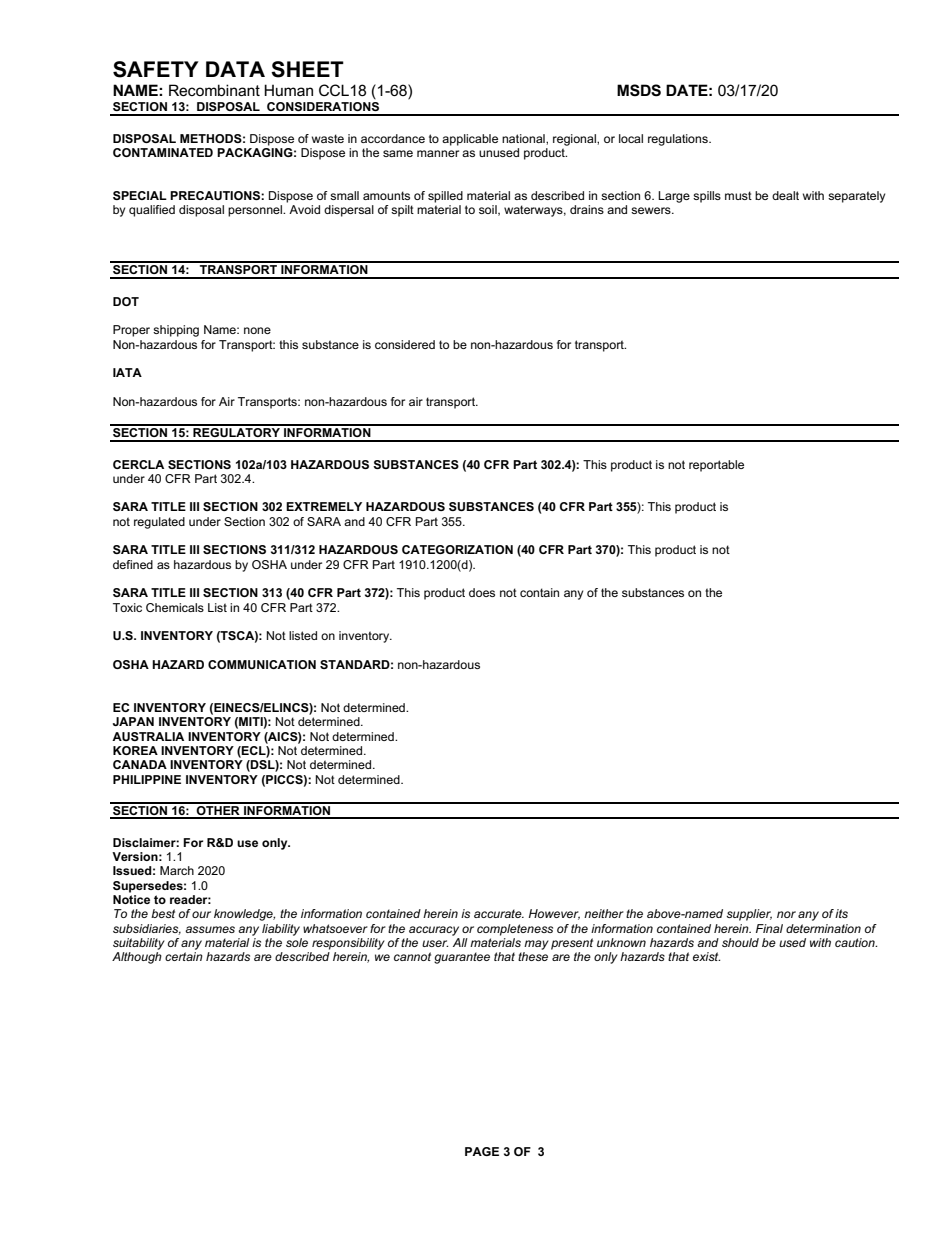 This page has width=952, height=1233. I want to click on does, so click(482, 592).
